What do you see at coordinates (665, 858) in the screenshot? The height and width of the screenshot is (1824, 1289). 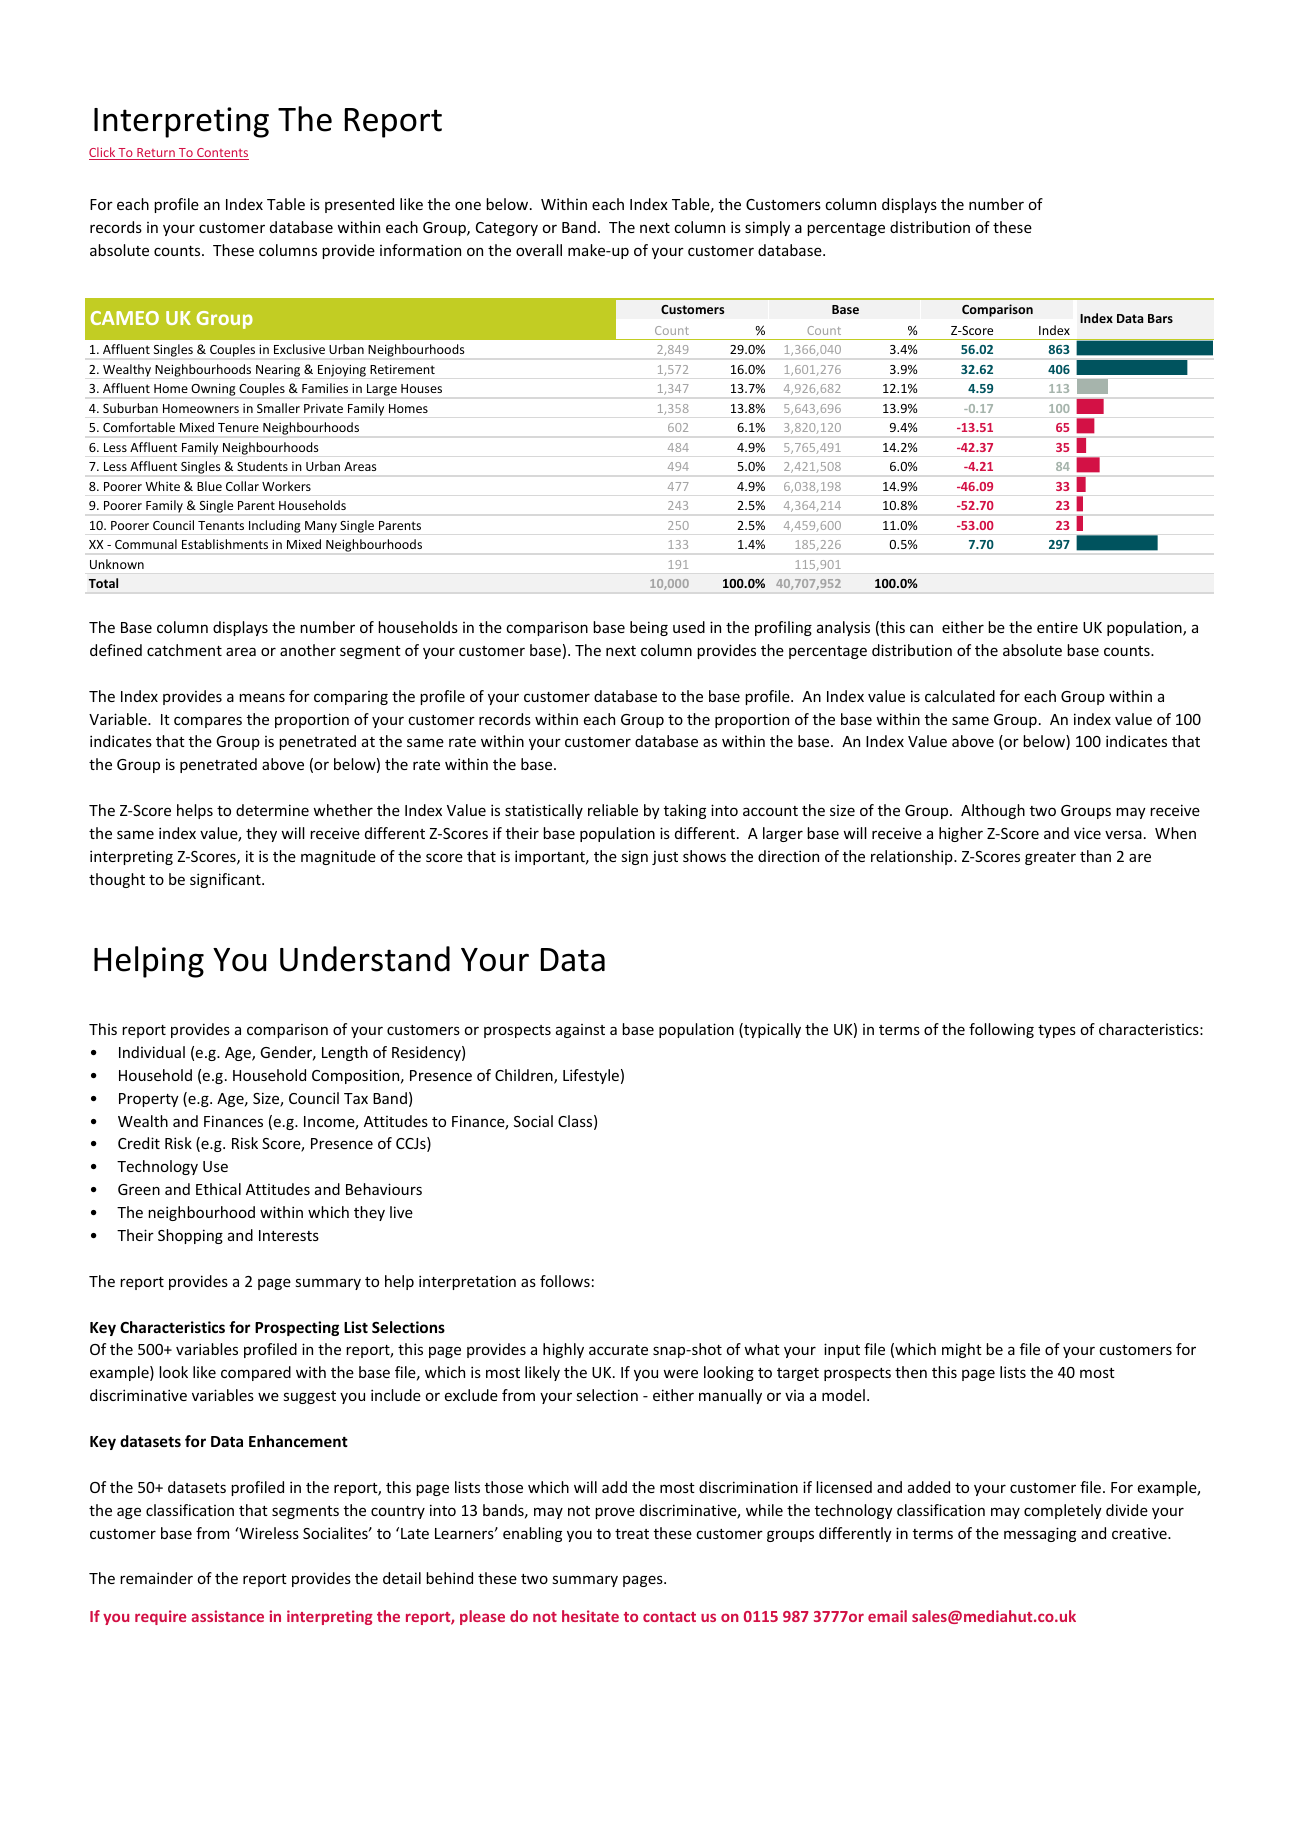 I see `just` at bounding box center [665, 858].
